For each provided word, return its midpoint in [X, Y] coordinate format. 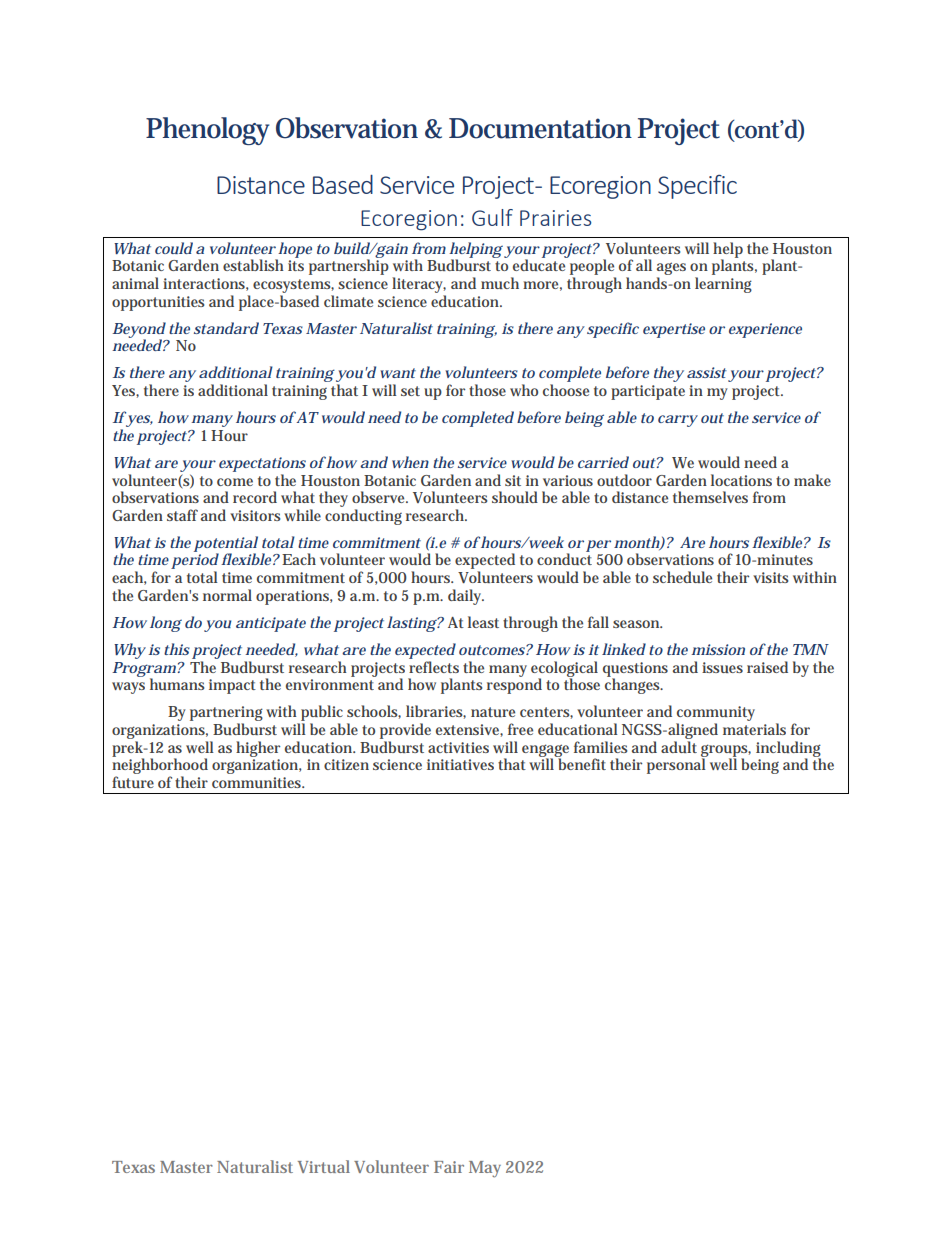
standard [226, 328]
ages [671, 270]
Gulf [492, 217]
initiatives [460, 764]
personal [676, 766]
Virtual [324, 1166]
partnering [226, 715]
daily [466, 597]
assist [707, 372]
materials [754, 729]
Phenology [207, 131]
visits [770, 577]
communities [258, 782]
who [524, 390]
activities [458, 747]
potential [226, 545]
